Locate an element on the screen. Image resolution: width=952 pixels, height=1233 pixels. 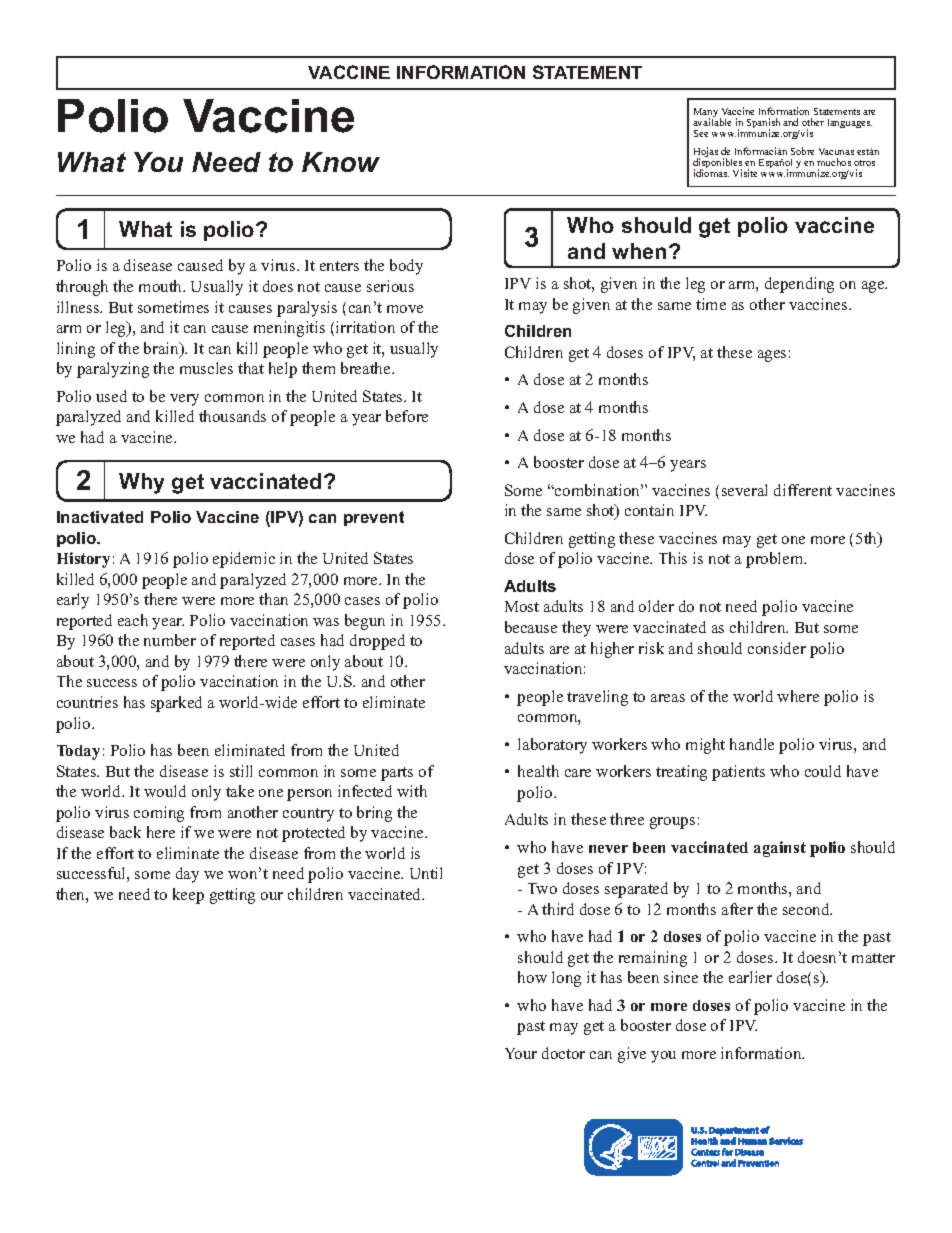
Your is located at coordinates (521, 1053).
